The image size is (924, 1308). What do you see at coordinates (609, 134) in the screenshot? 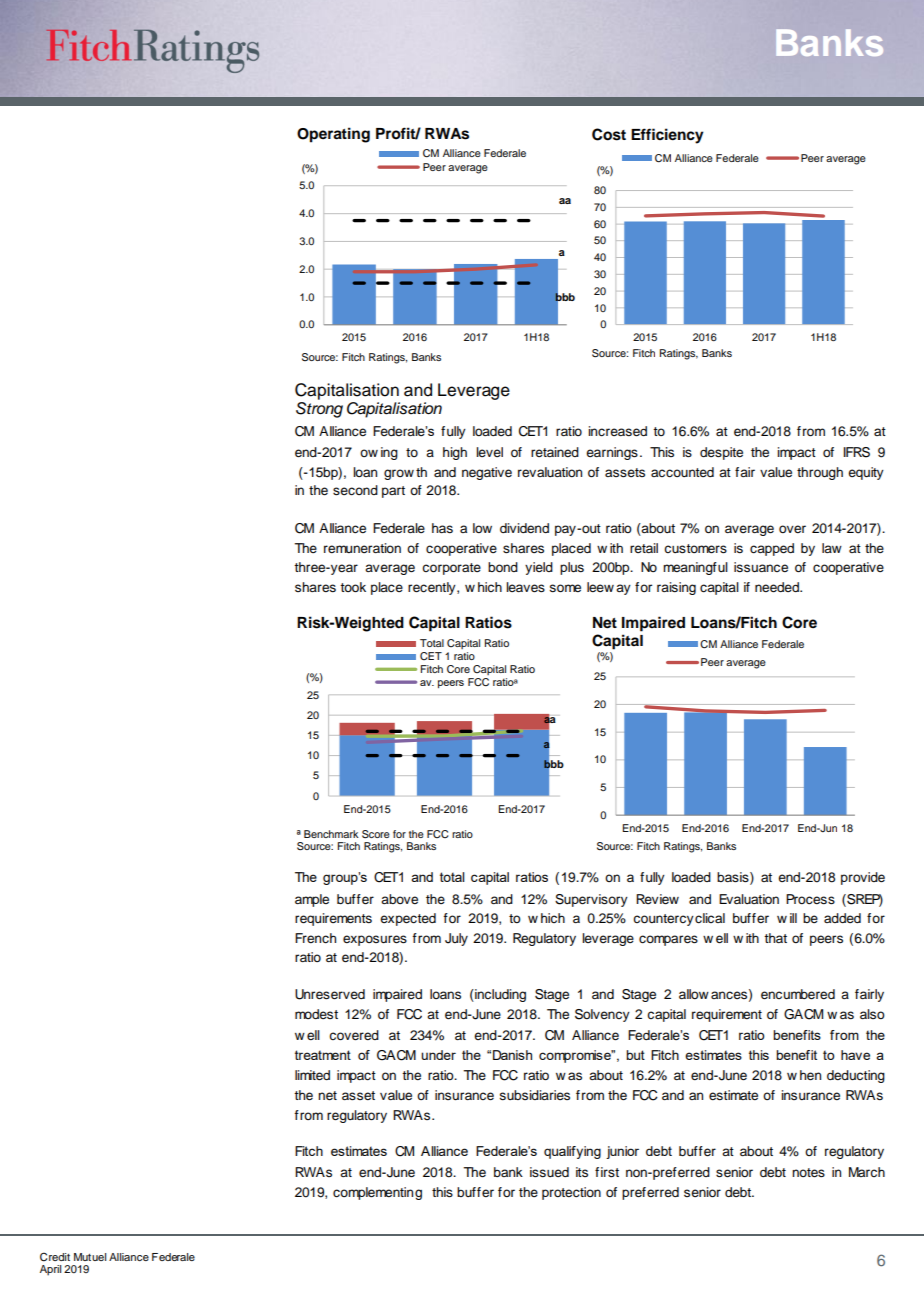
I see `Cost` at bounding box center [609, 134].
